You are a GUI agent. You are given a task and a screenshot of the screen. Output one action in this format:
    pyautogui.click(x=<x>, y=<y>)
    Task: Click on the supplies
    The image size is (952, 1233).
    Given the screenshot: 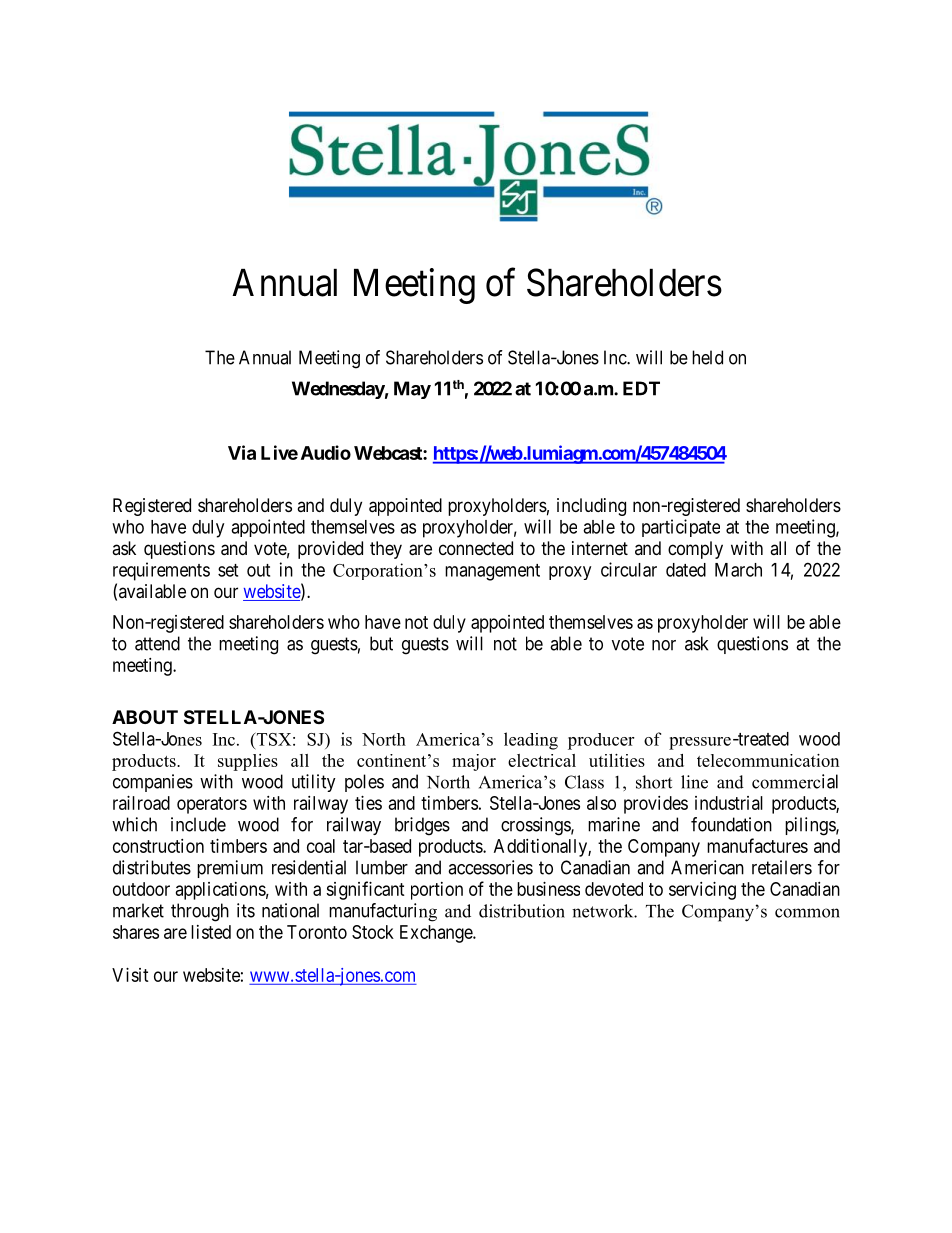 What is the action you would take?
    pyautogui.click(x=248, y=762)
